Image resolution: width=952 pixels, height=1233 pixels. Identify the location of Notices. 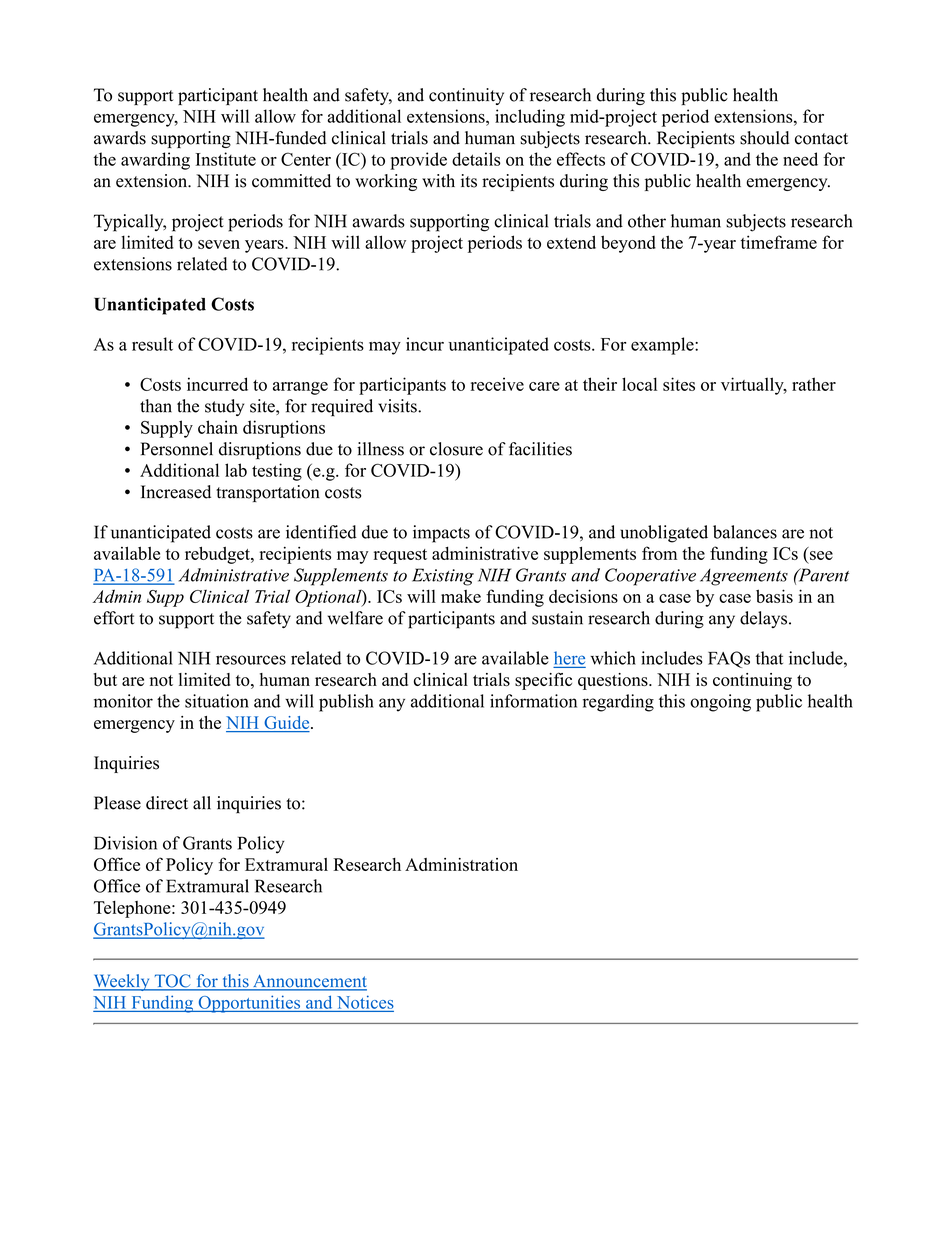
(365, 1002).
